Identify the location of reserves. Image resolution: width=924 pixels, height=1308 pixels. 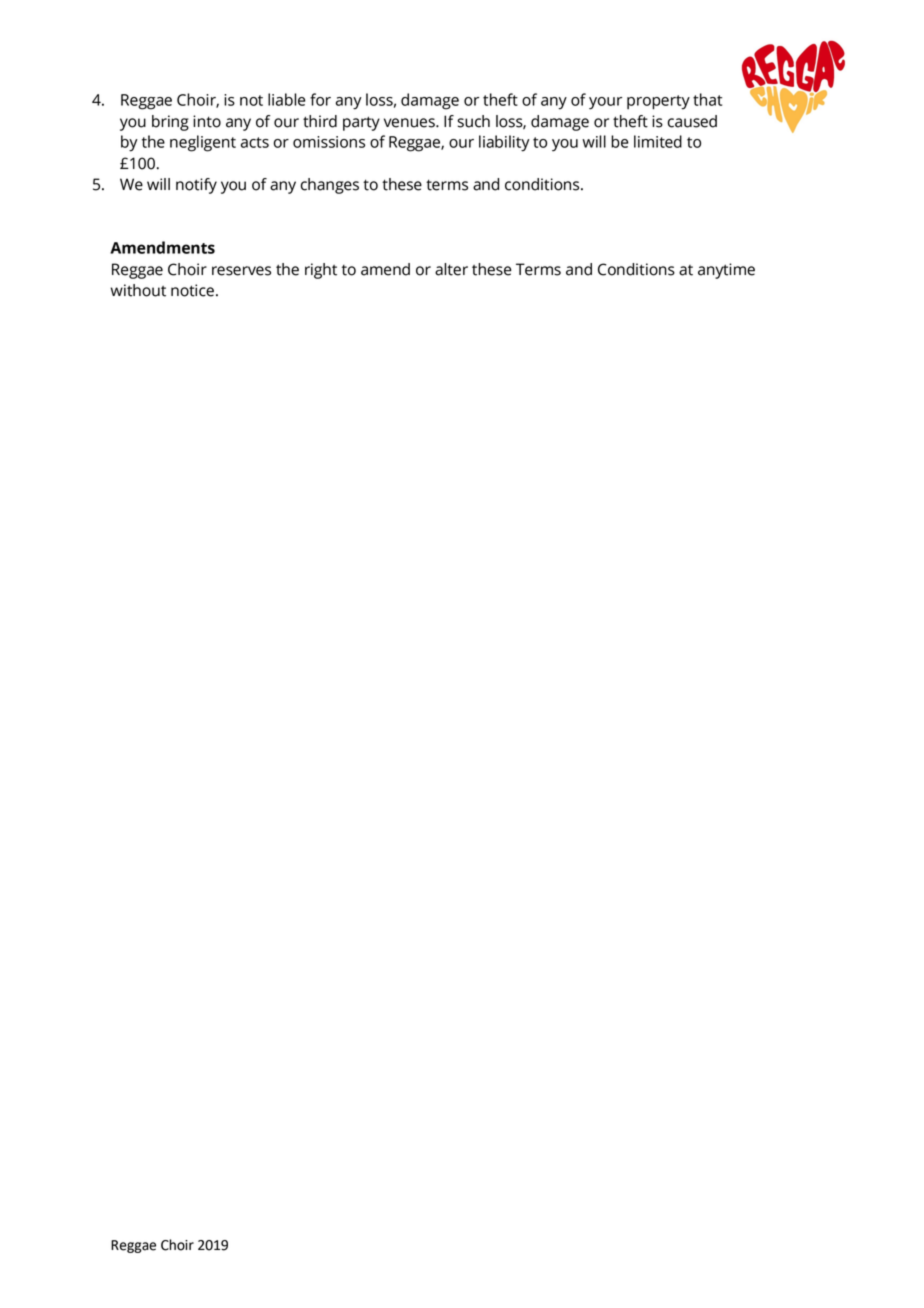
(241, 271).
